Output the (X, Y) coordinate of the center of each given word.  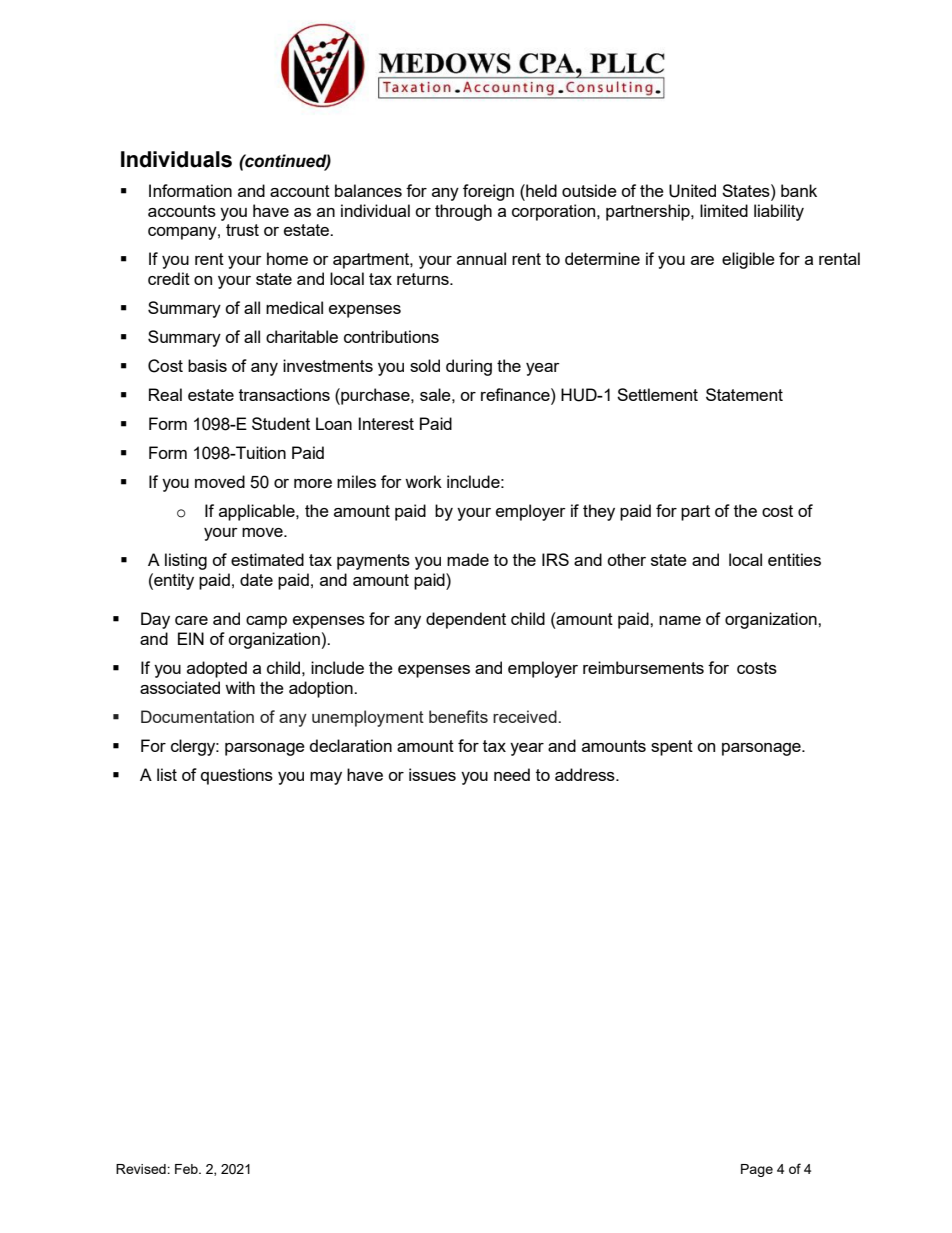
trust (242, 230)
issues (432, 774)
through (463, 212)
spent (672, 748)
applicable (258, 512)
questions (237, 776)
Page (757, 1170)
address (586, 774)
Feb (187, 1169)
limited (724, 210)
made (468, 559)
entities (794, 559)
